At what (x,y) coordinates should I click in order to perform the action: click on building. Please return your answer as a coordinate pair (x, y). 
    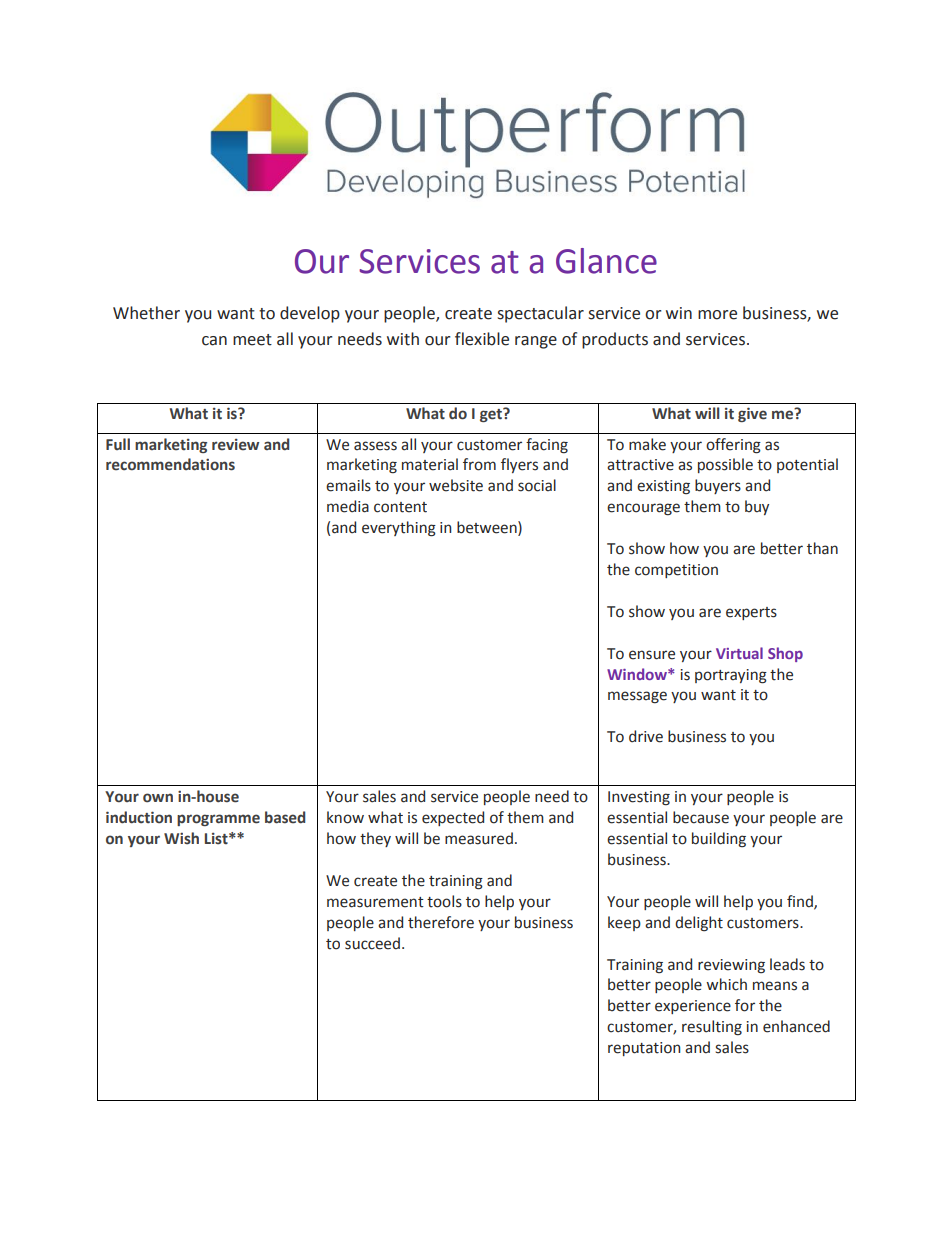
    Looking at the image, I should click on (719, 840).
